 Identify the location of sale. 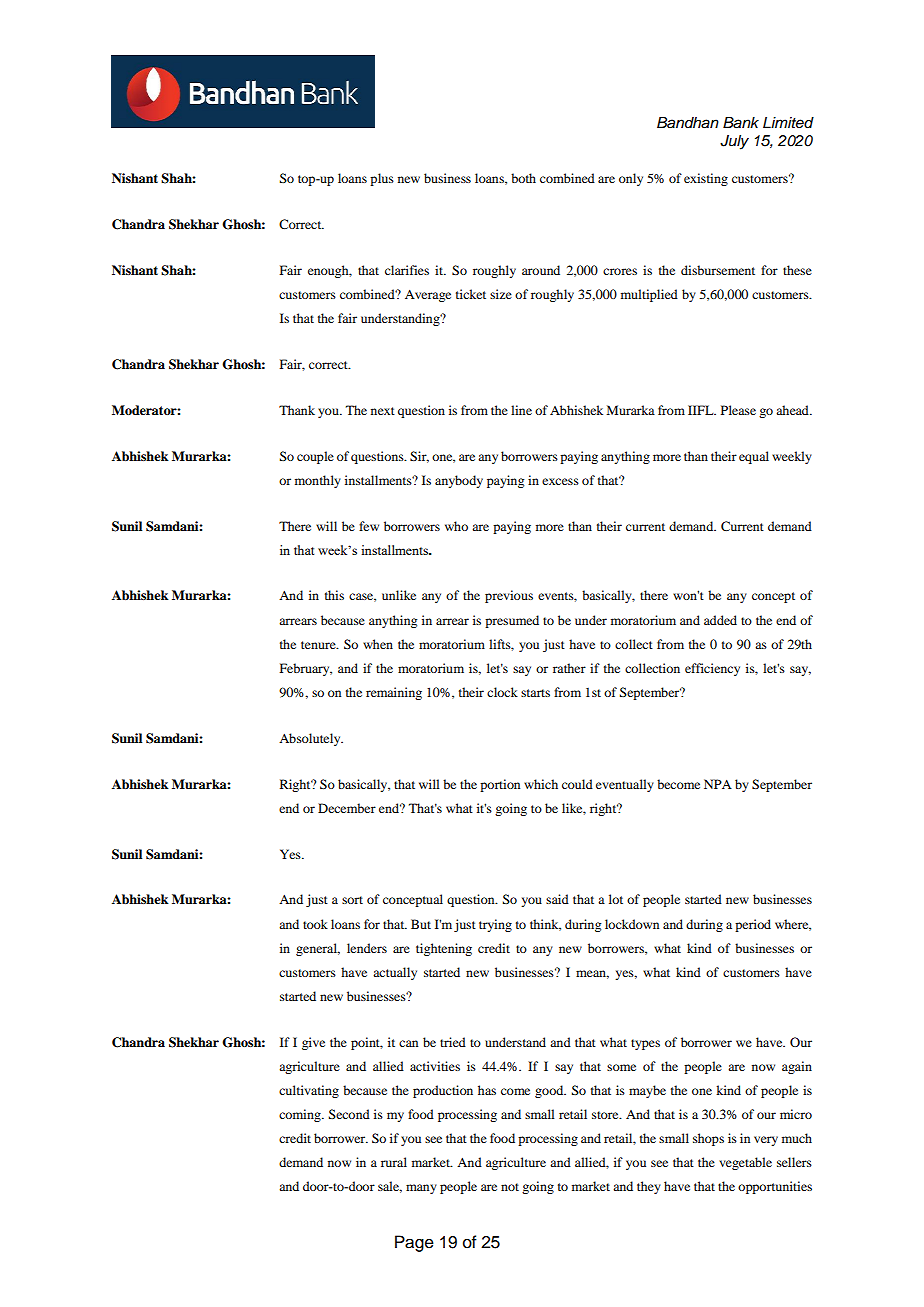
(390, 1187).
